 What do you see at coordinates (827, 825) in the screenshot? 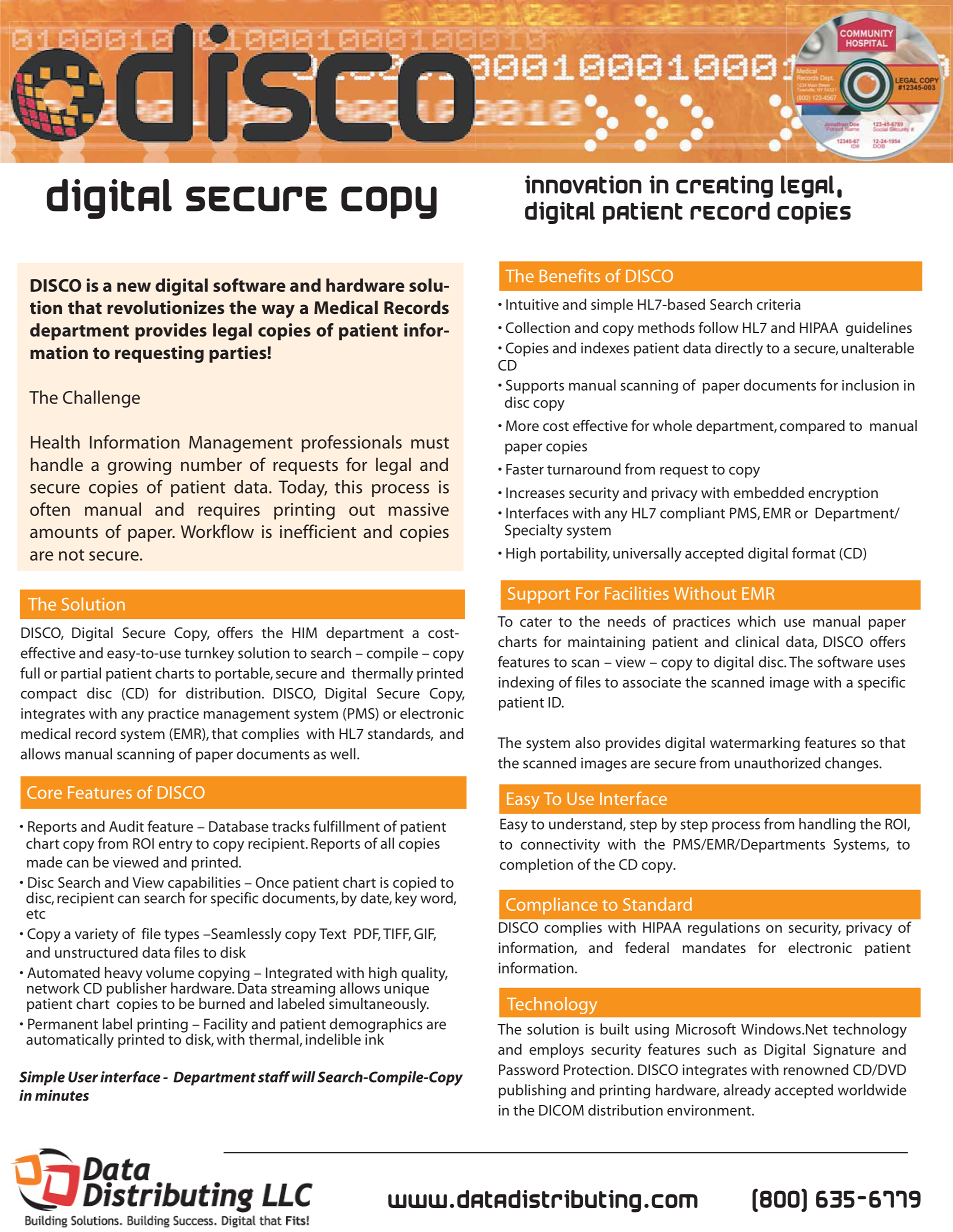
I see `HANDLING` at bounding box center [827, 825].
